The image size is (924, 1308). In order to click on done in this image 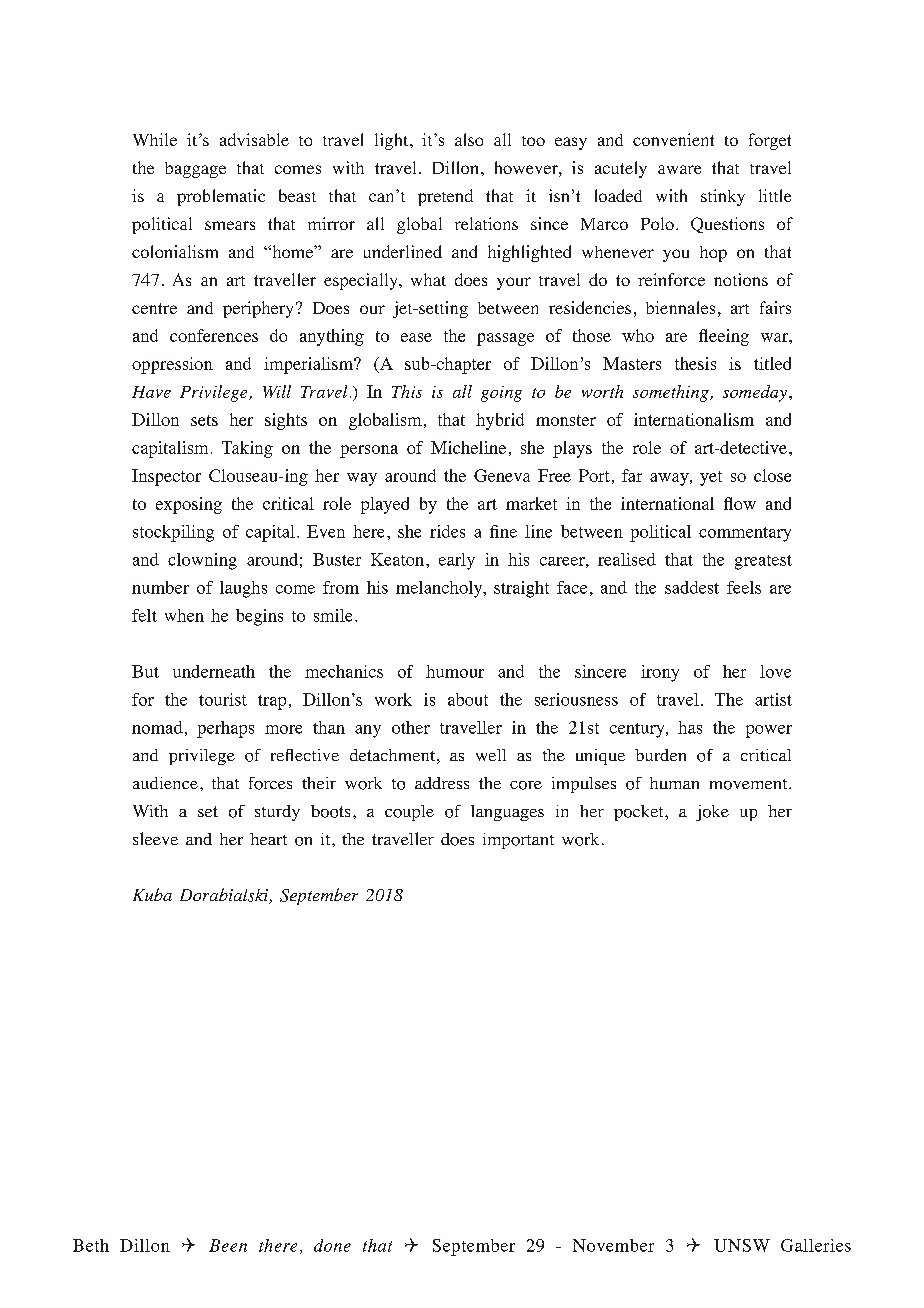, I will do `click(332, 1245)`.
